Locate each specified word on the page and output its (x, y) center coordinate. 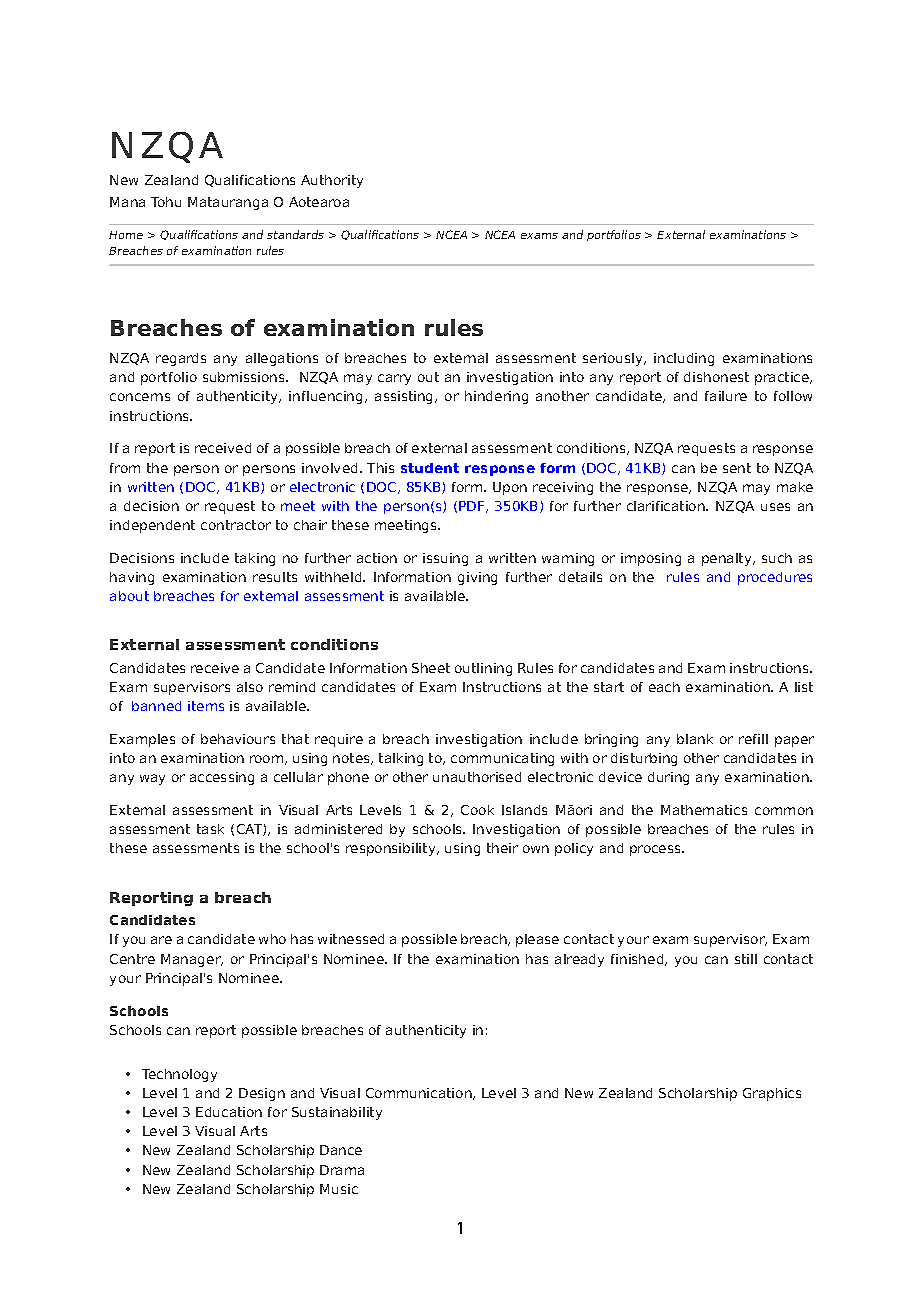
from (125, 468)
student (430, 468)
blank (695, 739)
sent (737, 468)
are (161, 940)
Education (229, 1112)
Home (126, 235)
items (206, 706)
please (537, 940)
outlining (483, 669)
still (746, 959)
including (684, 359)
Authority (332, 181)
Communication (420, 1094)
